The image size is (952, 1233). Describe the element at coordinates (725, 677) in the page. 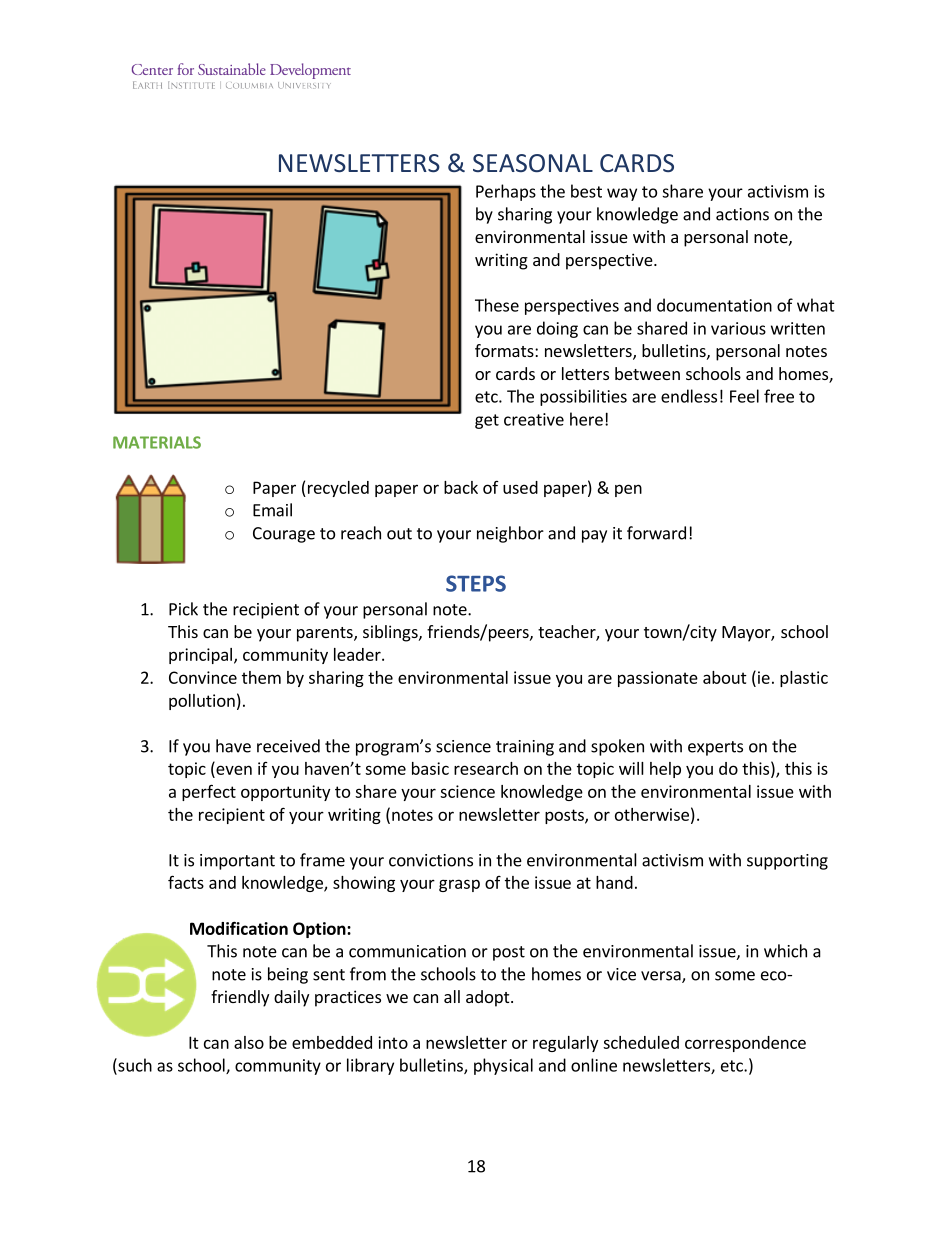

I see `about` at that location.
